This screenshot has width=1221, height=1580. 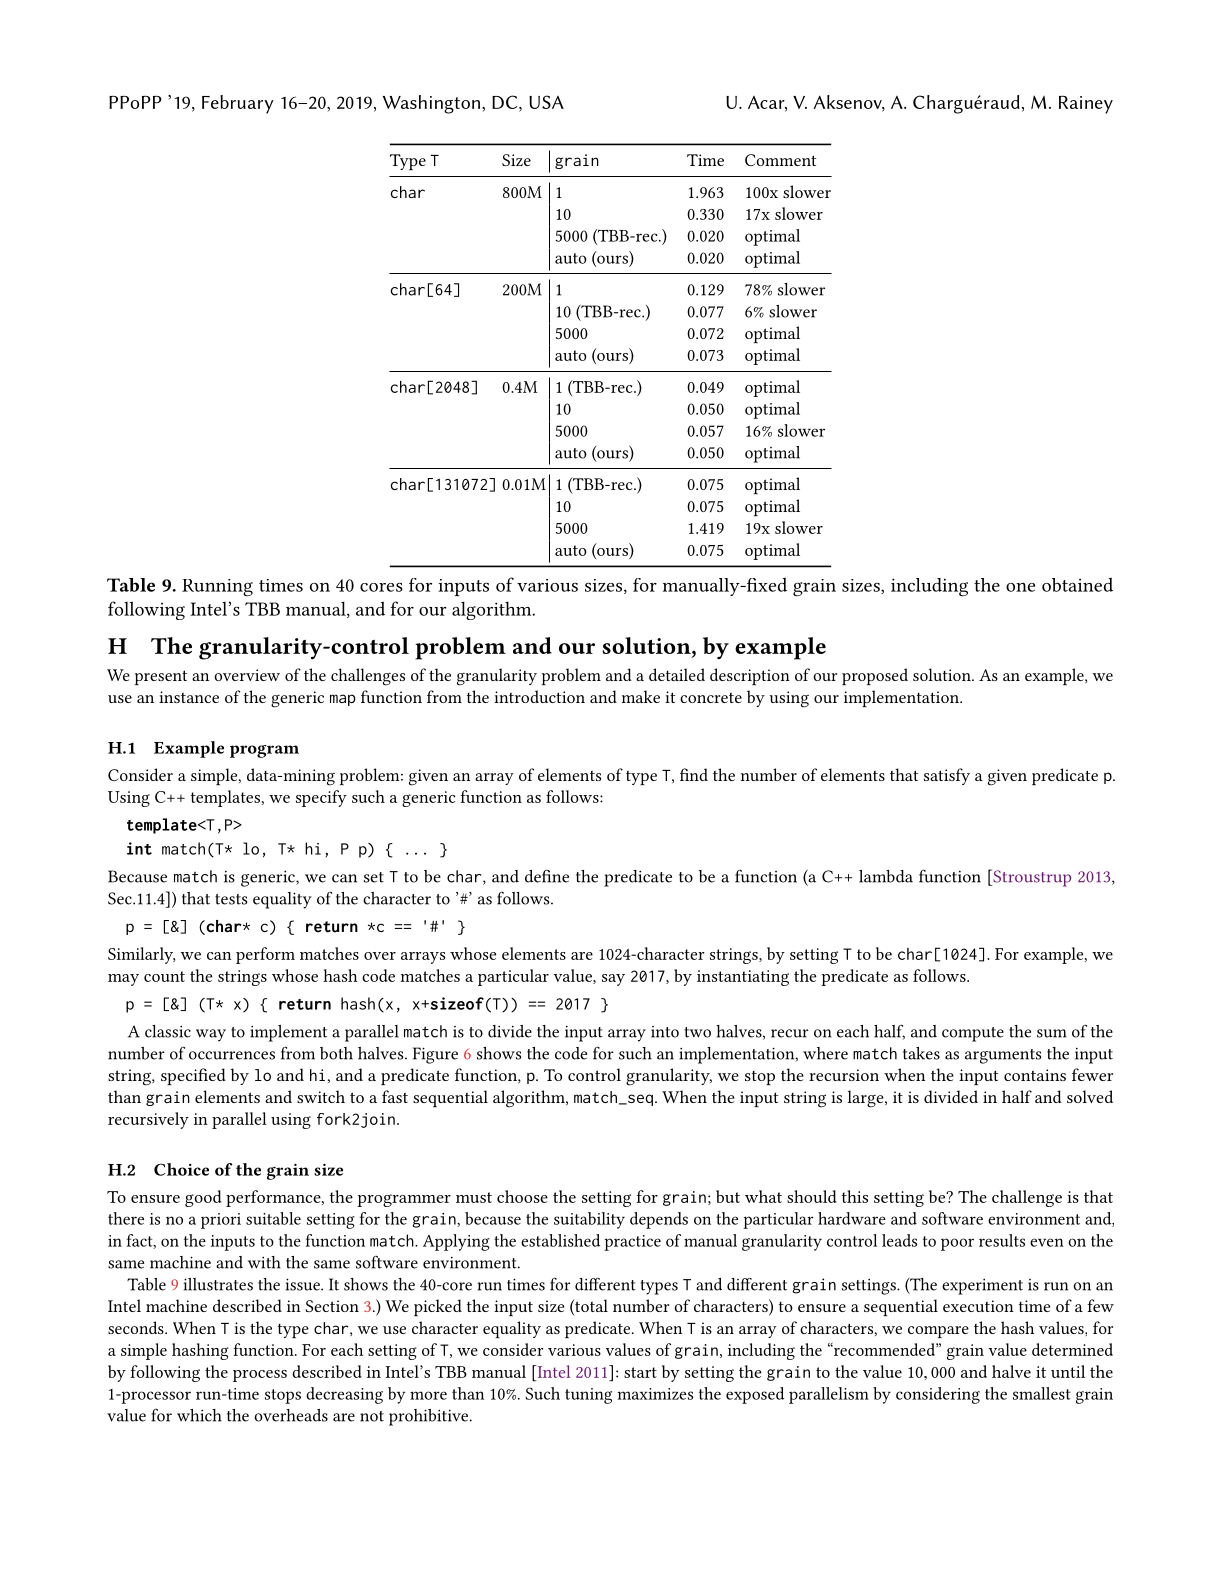 What do you see at coordinates (588, 1396) in the screenshot?
I see `tuning` at bounding box center [588, 1396].
